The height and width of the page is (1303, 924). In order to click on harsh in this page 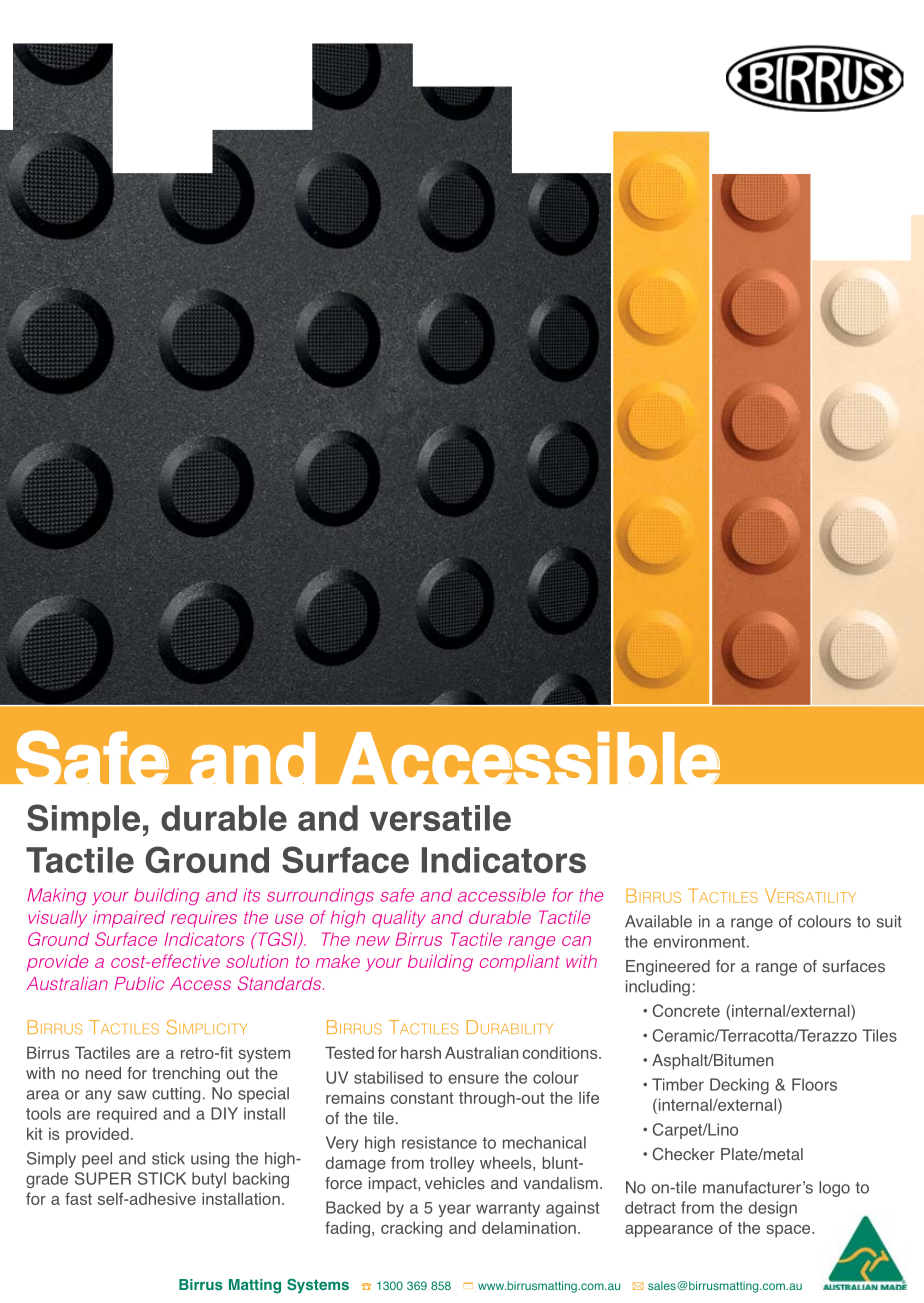, I will do `click(421, 1052)`.
